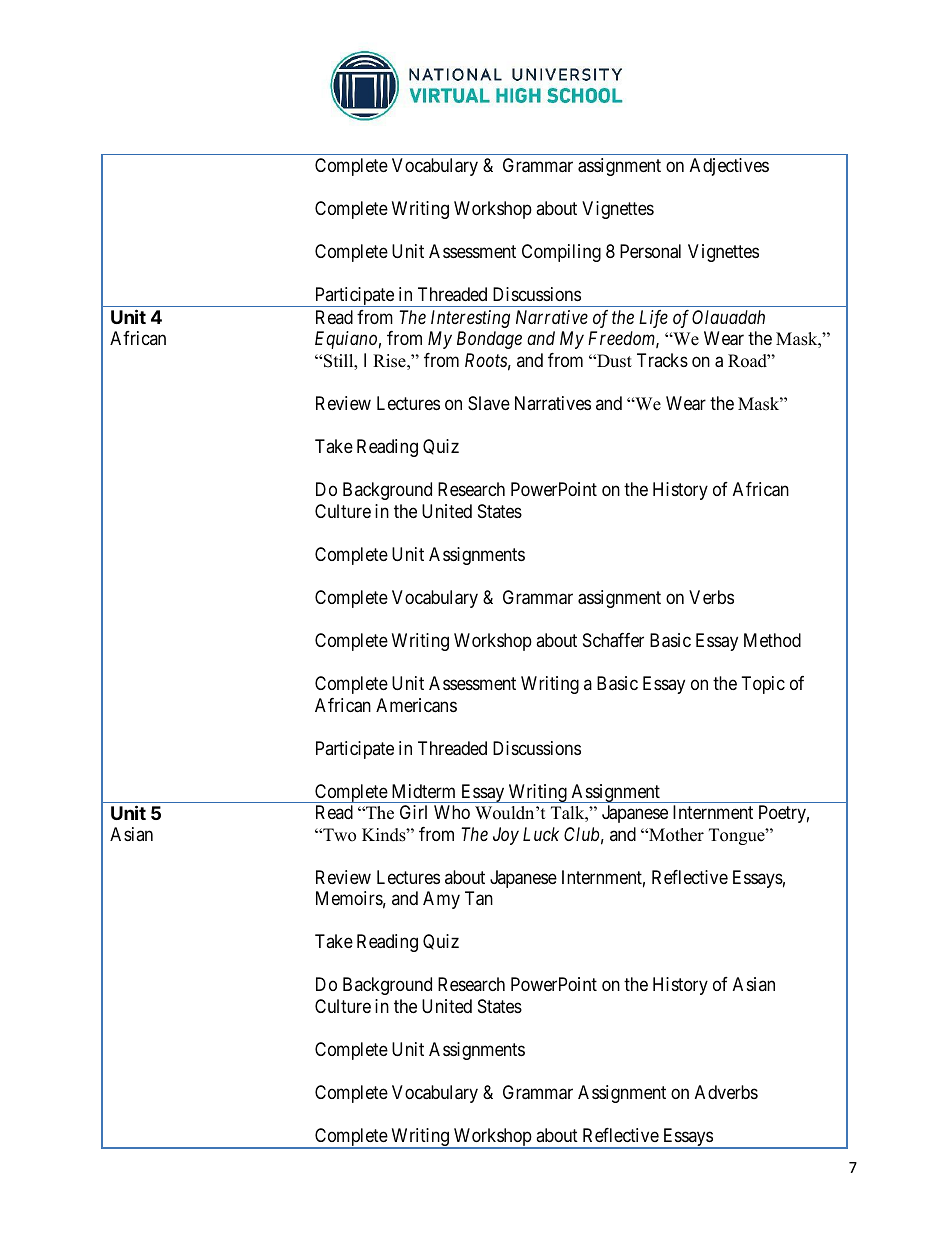  What do you see at coordinates (729, 167) in the image?
I see `Adjectives` at bounding box center [729, 167].
